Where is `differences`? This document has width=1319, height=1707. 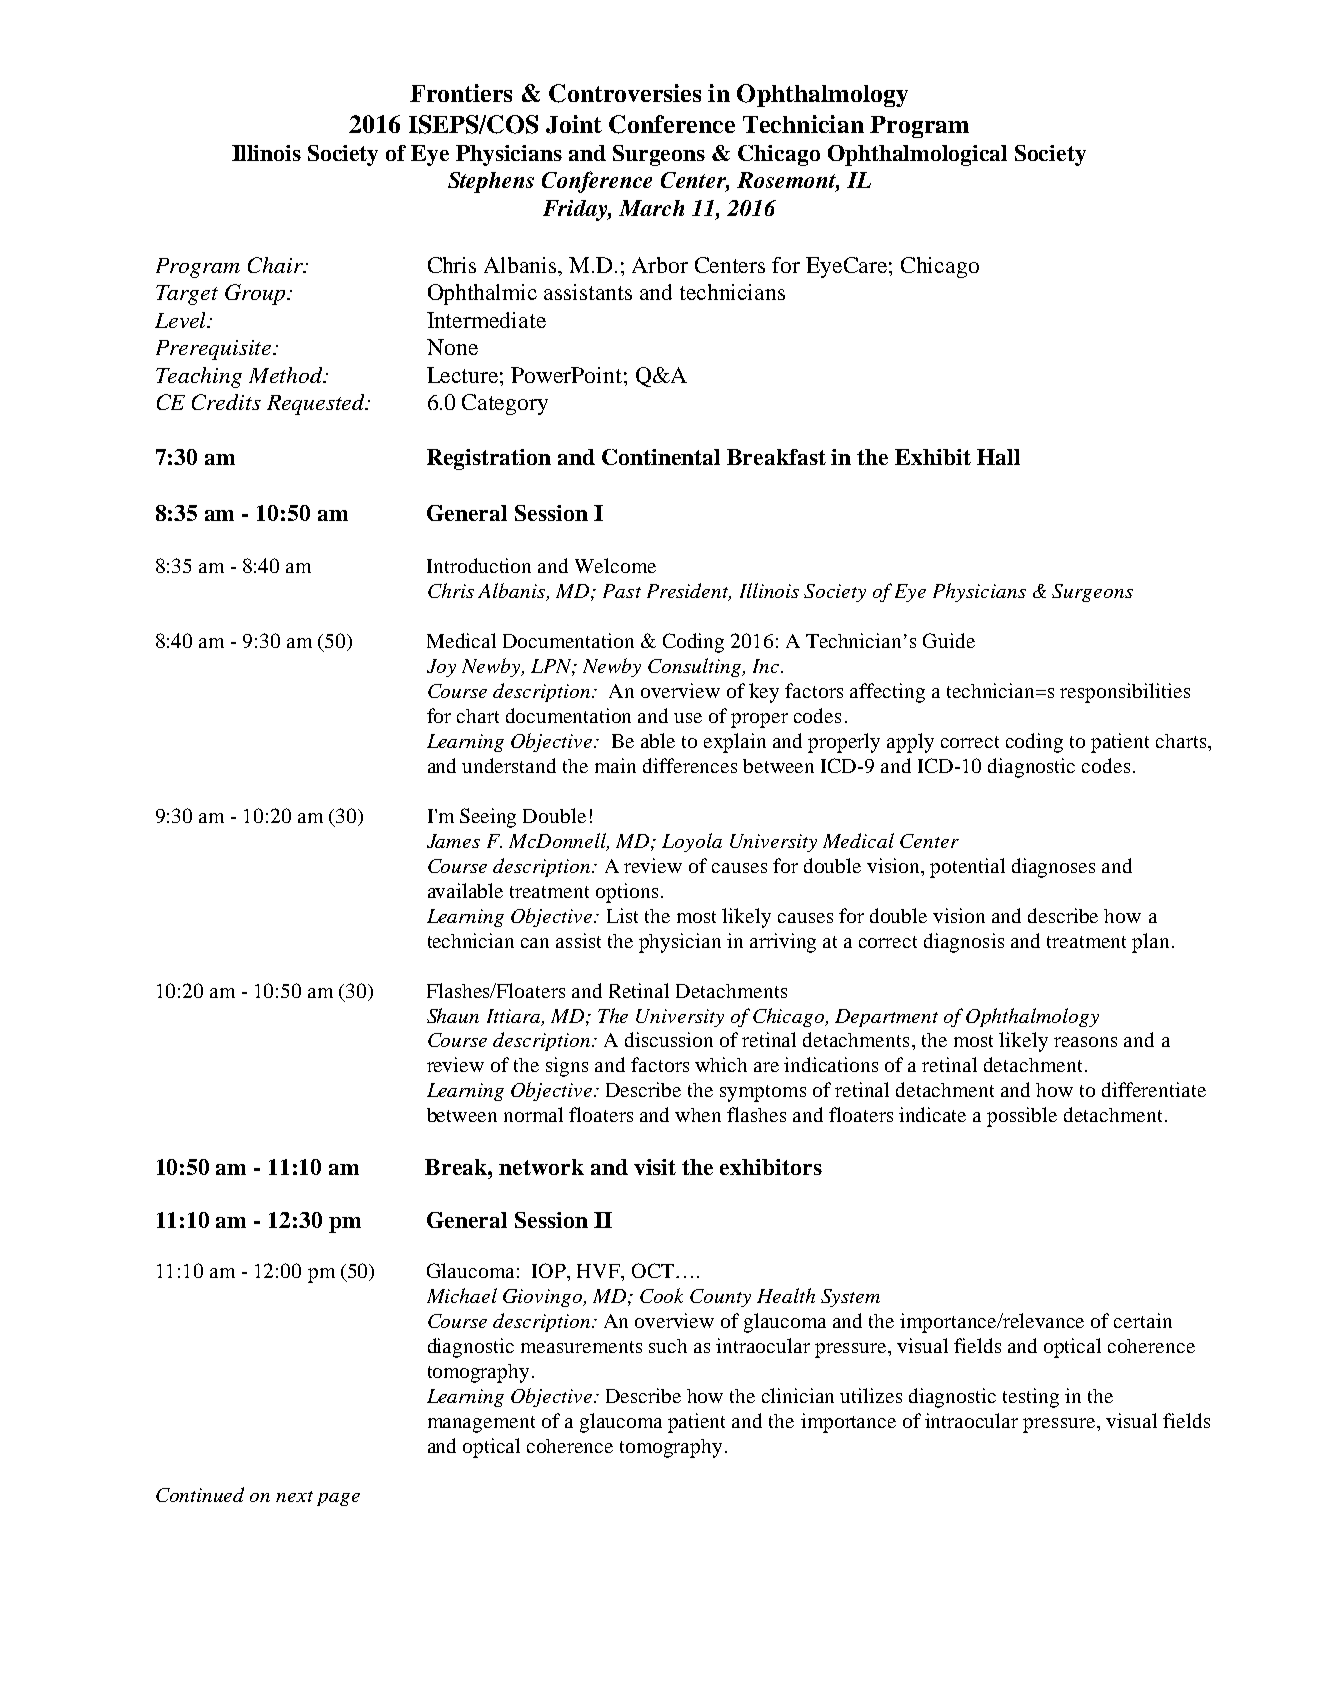 differences is located at coordinates (690, 765).
